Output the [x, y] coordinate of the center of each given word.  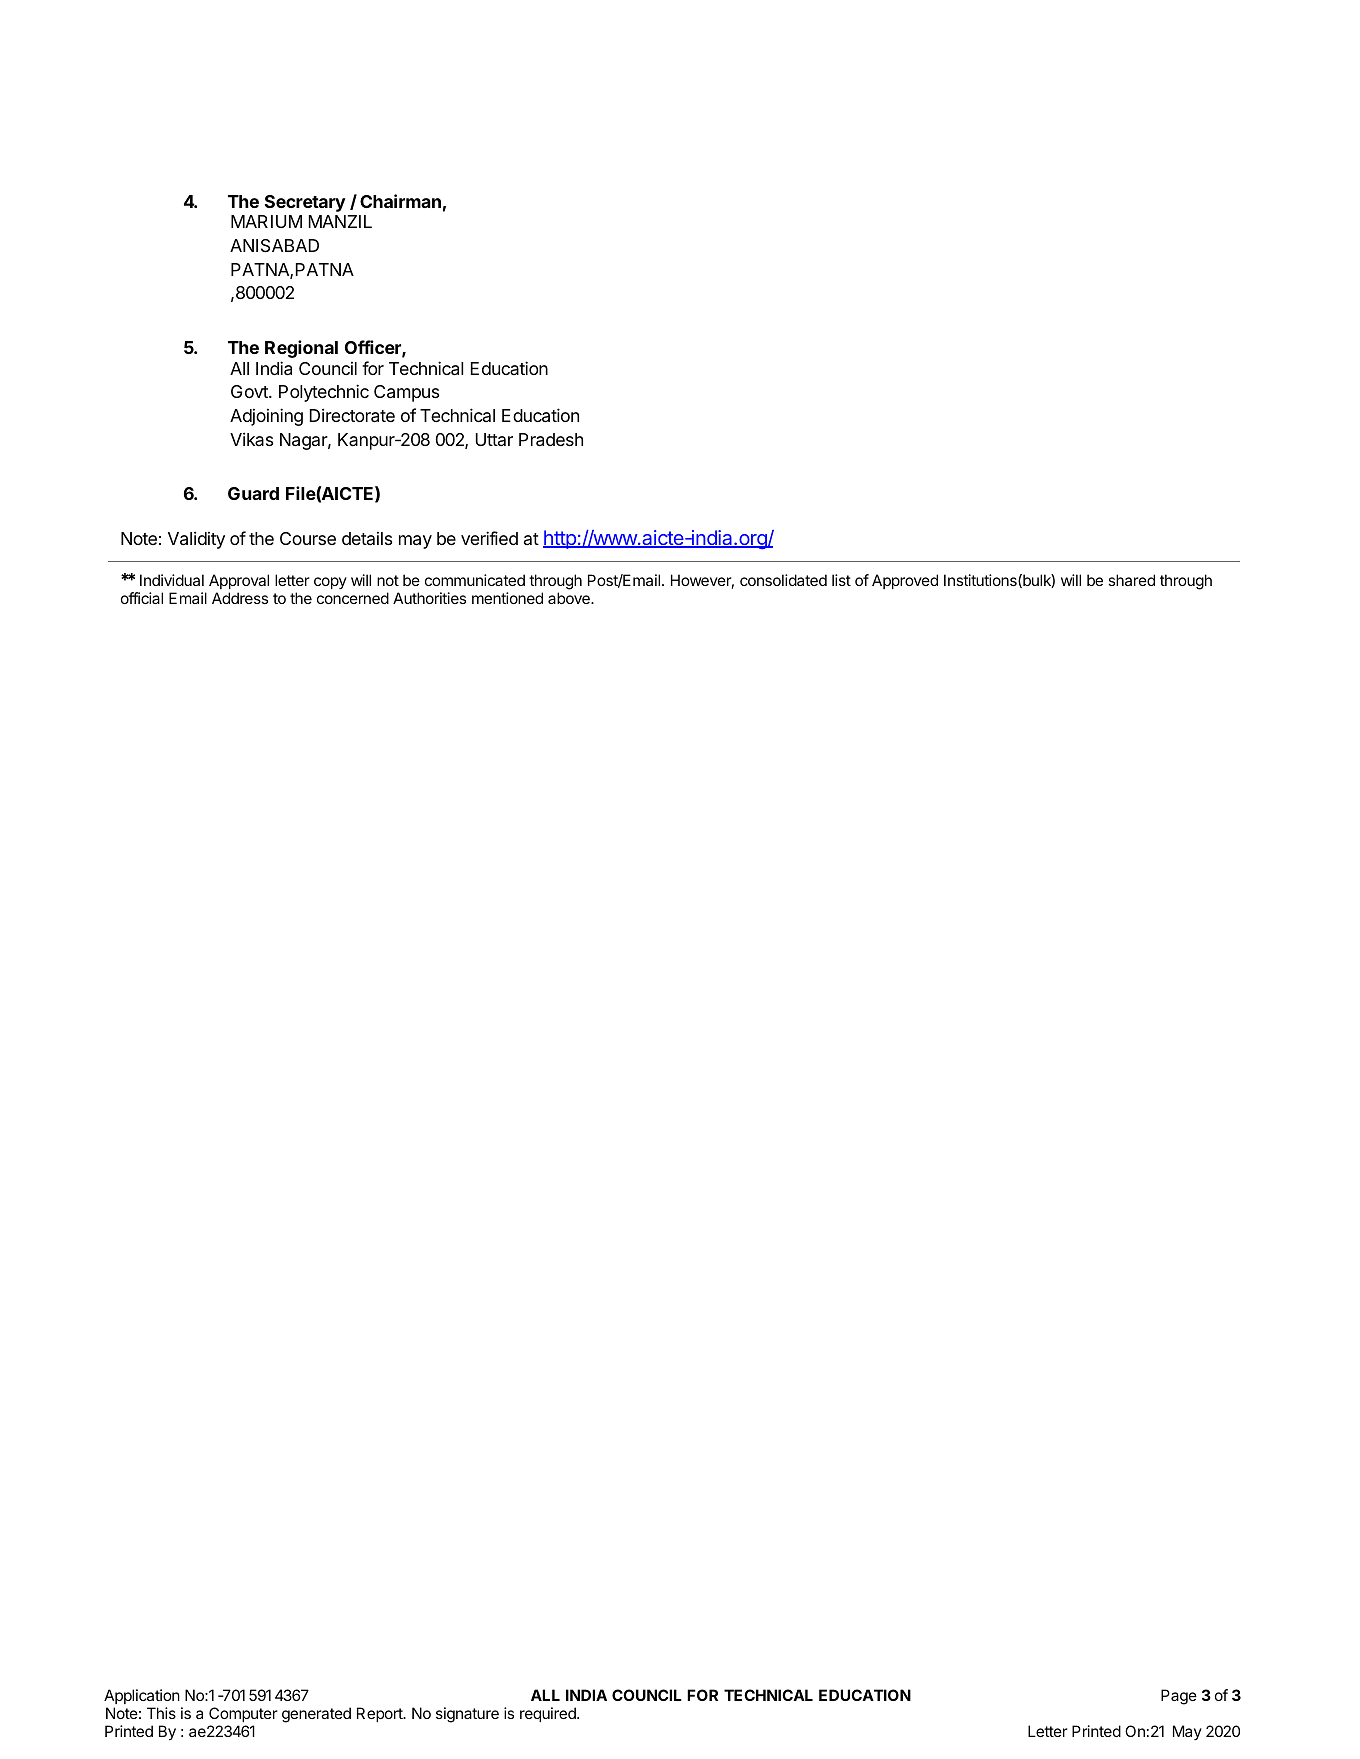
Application [142, 1696]
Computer [243, 1714]
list [841, 580]
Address [240, 598]
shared [1131, 580]
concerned [353, 598]
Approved [905, 581]
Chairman [400, 201]
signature [467, 1715]
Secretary [305, 203]
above [570, 598]
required [549, 1714]
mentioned [507, 598]
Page [1179, 1697]
